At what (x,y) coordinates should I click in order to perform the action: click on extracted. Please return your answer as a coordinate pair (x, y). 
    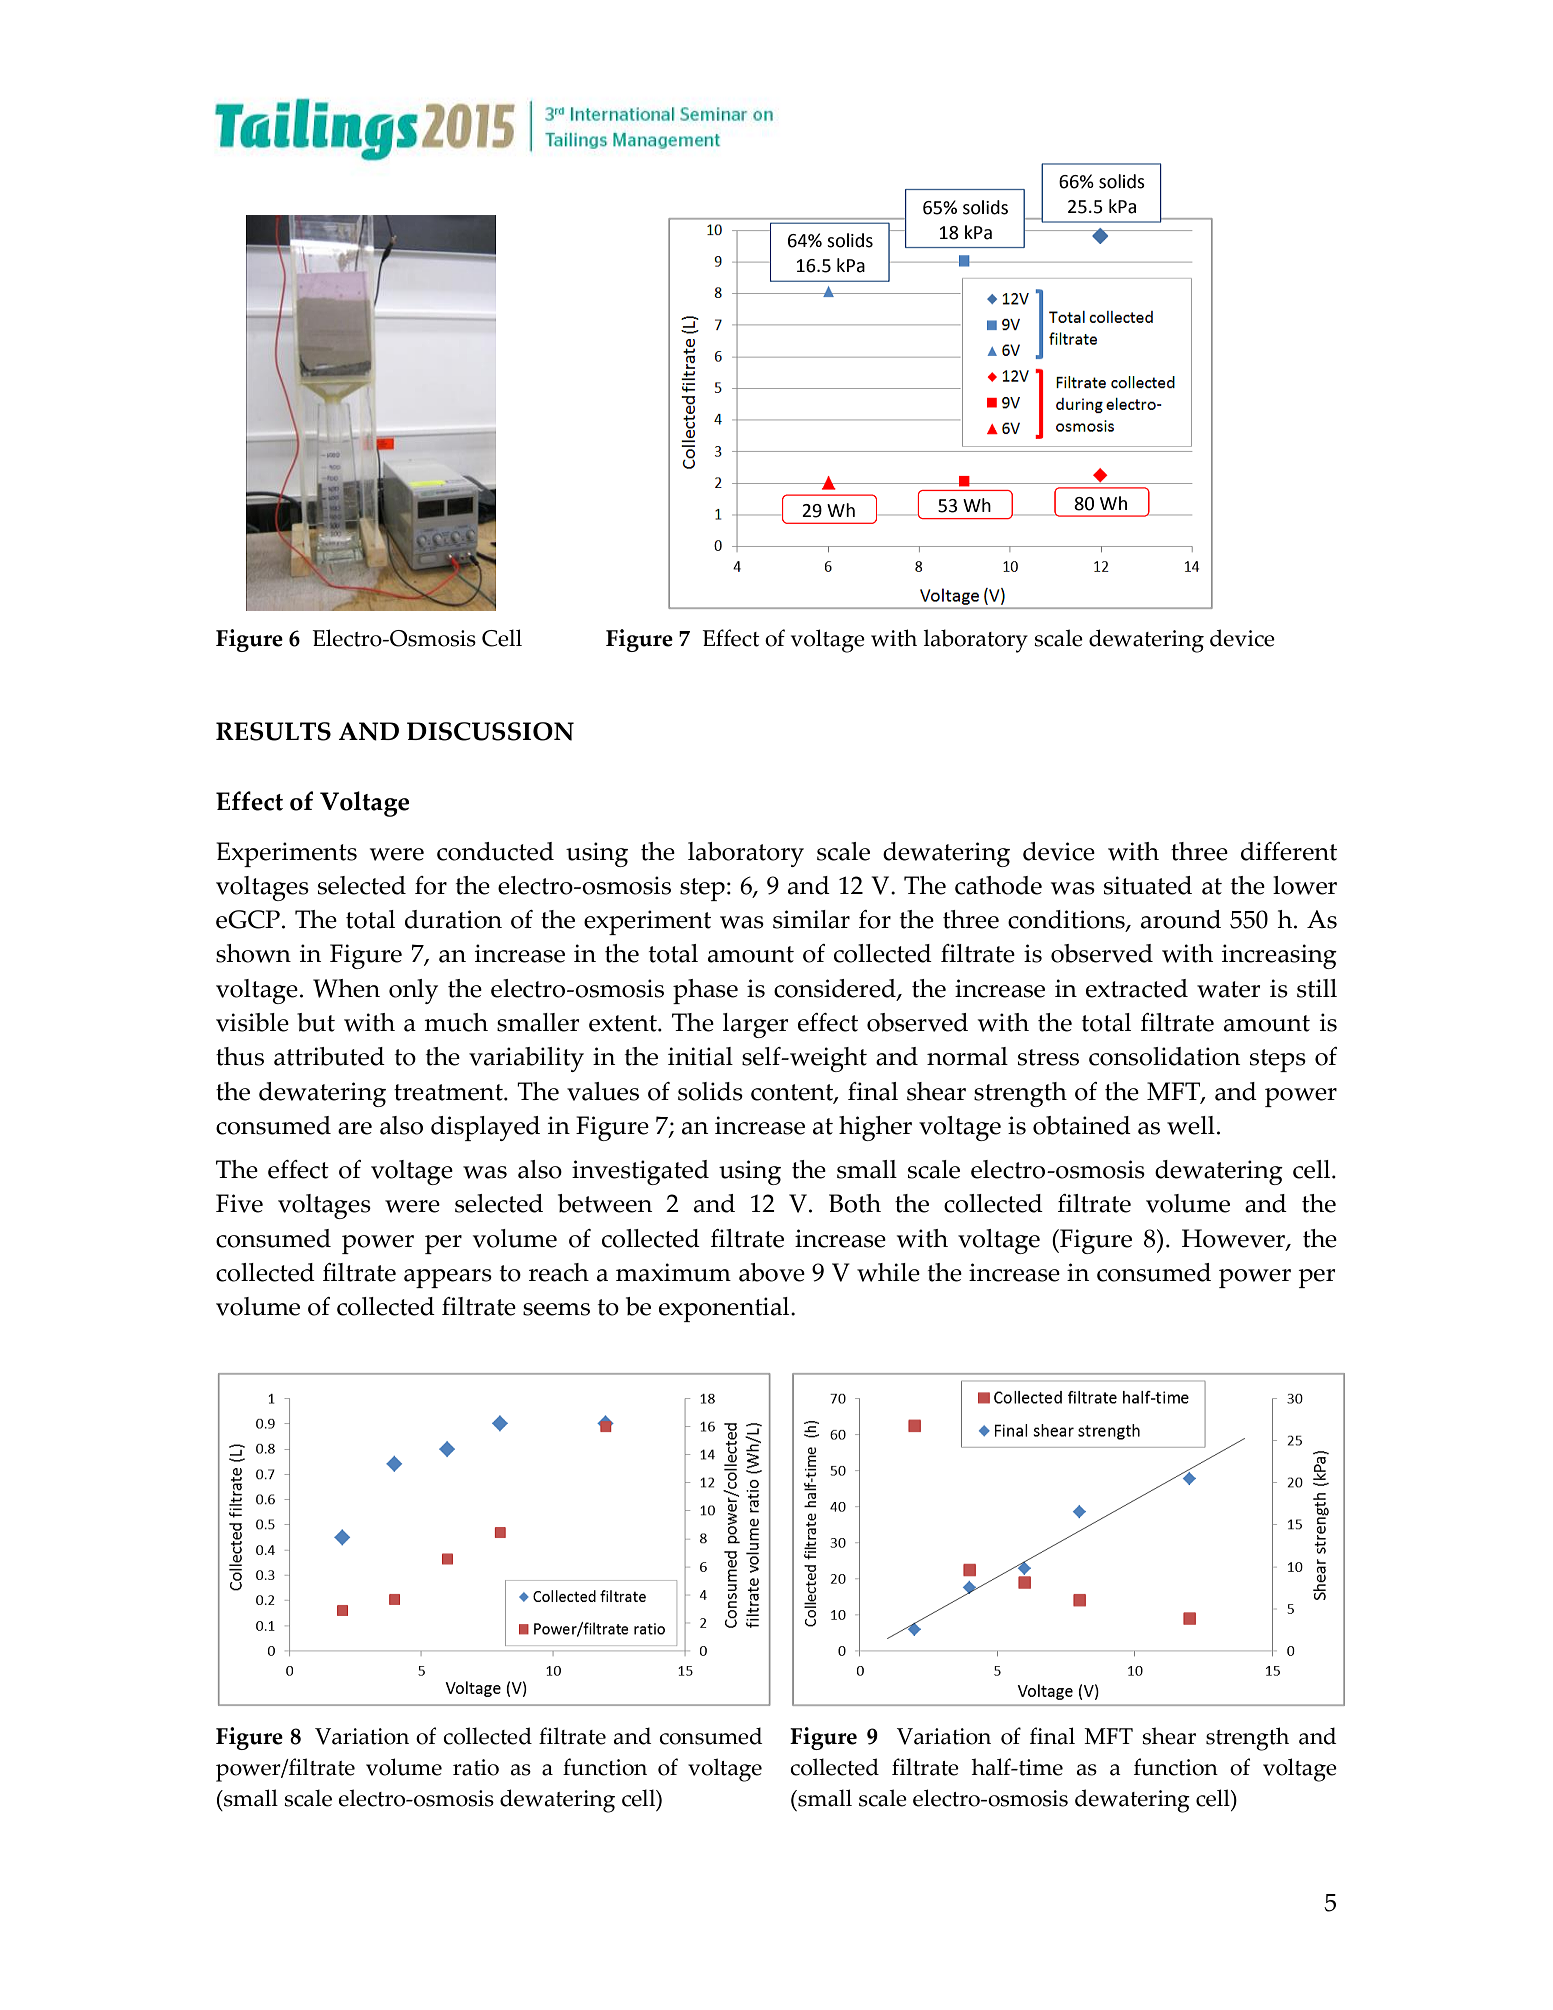
    Looking at the image, I should click on (1137, 988).
